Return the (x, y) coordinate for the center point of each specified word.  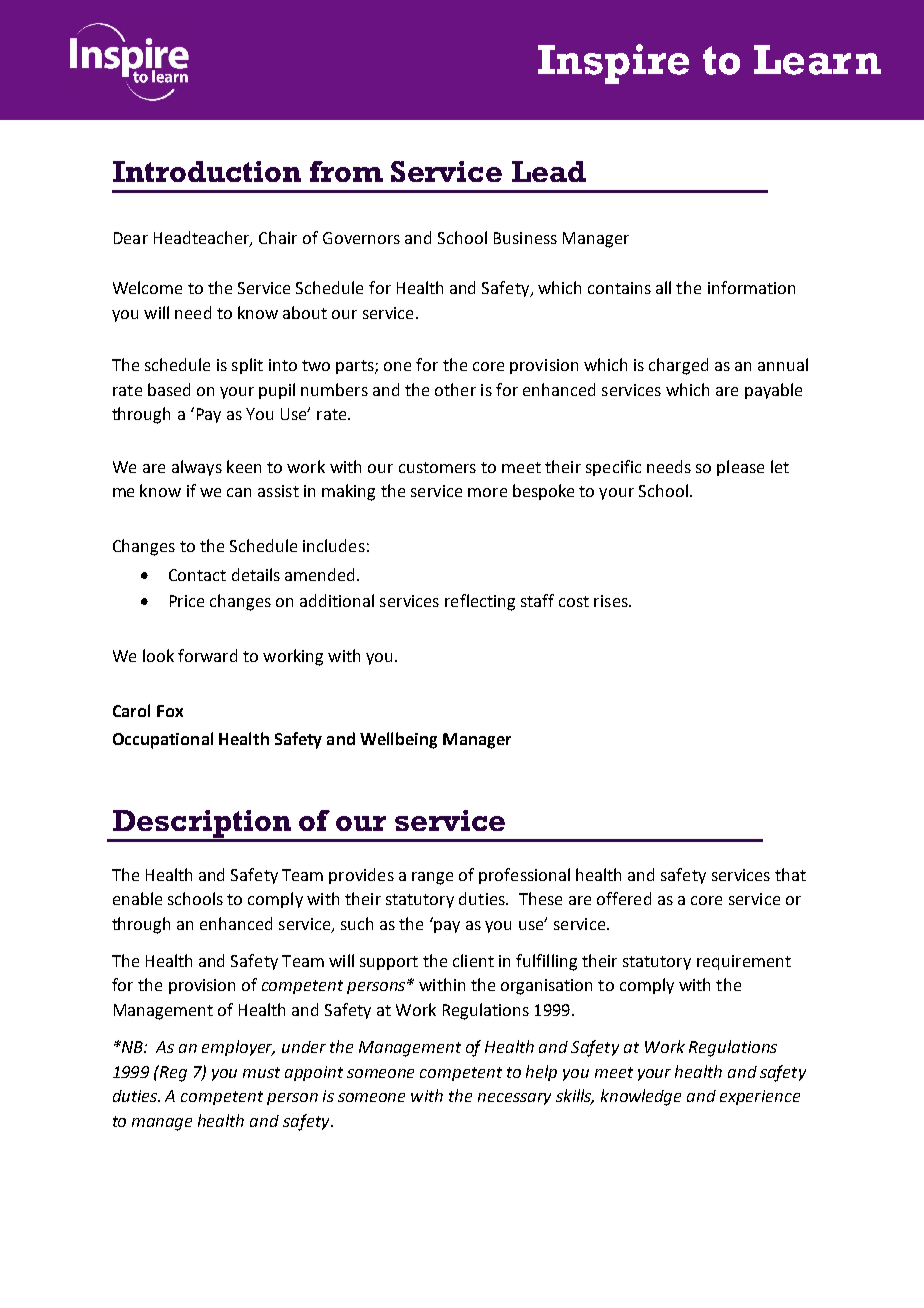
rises (612, 601)
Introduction (207, 171)
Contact (197, 575)
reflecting (480, 602)
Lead (549, 171)
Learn (817, 60)
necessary (514, 1099)
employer (238, 1048)
